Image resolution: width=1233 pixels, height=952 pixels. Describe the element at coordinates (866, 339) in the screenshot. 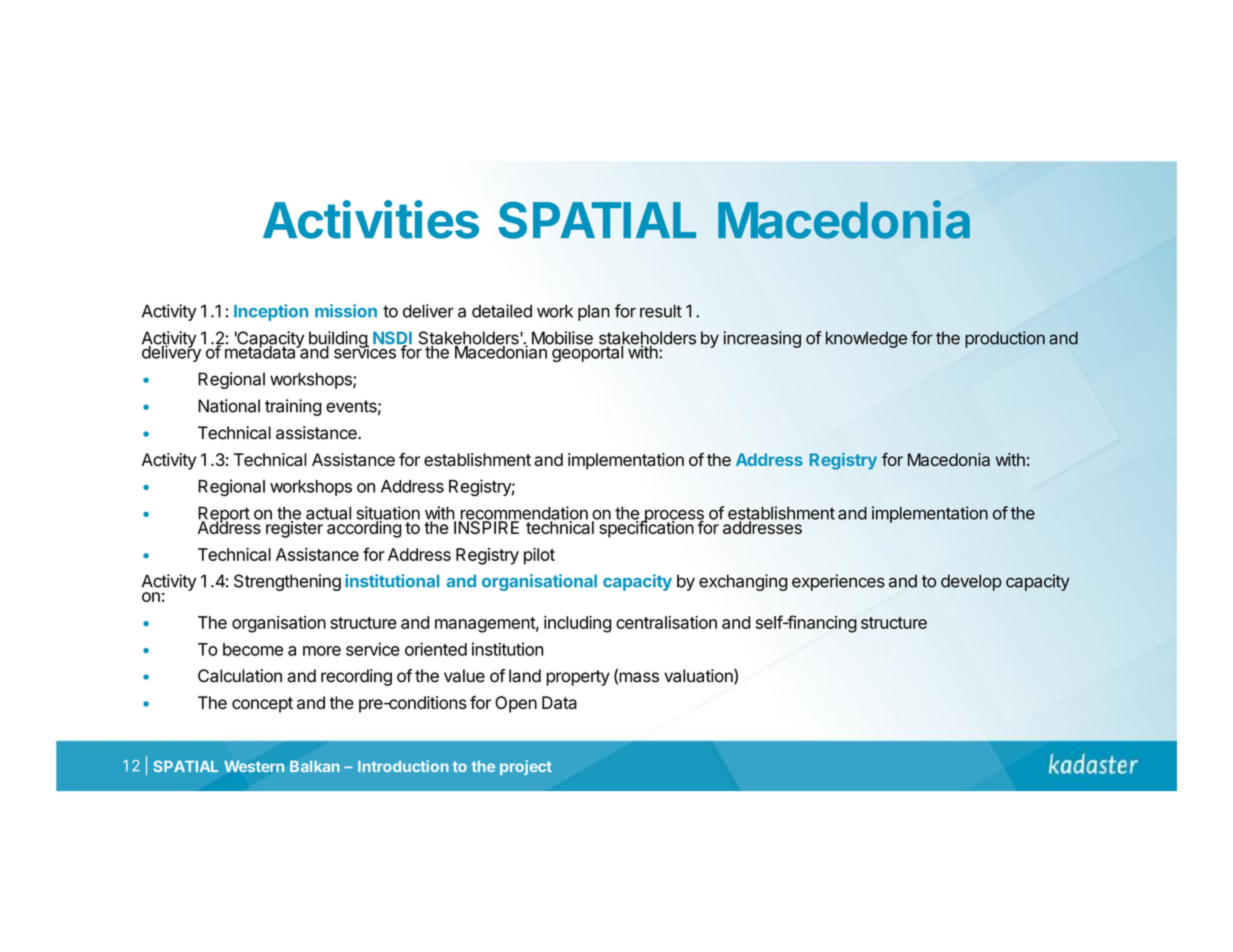

I see `knowledge` at that location.
